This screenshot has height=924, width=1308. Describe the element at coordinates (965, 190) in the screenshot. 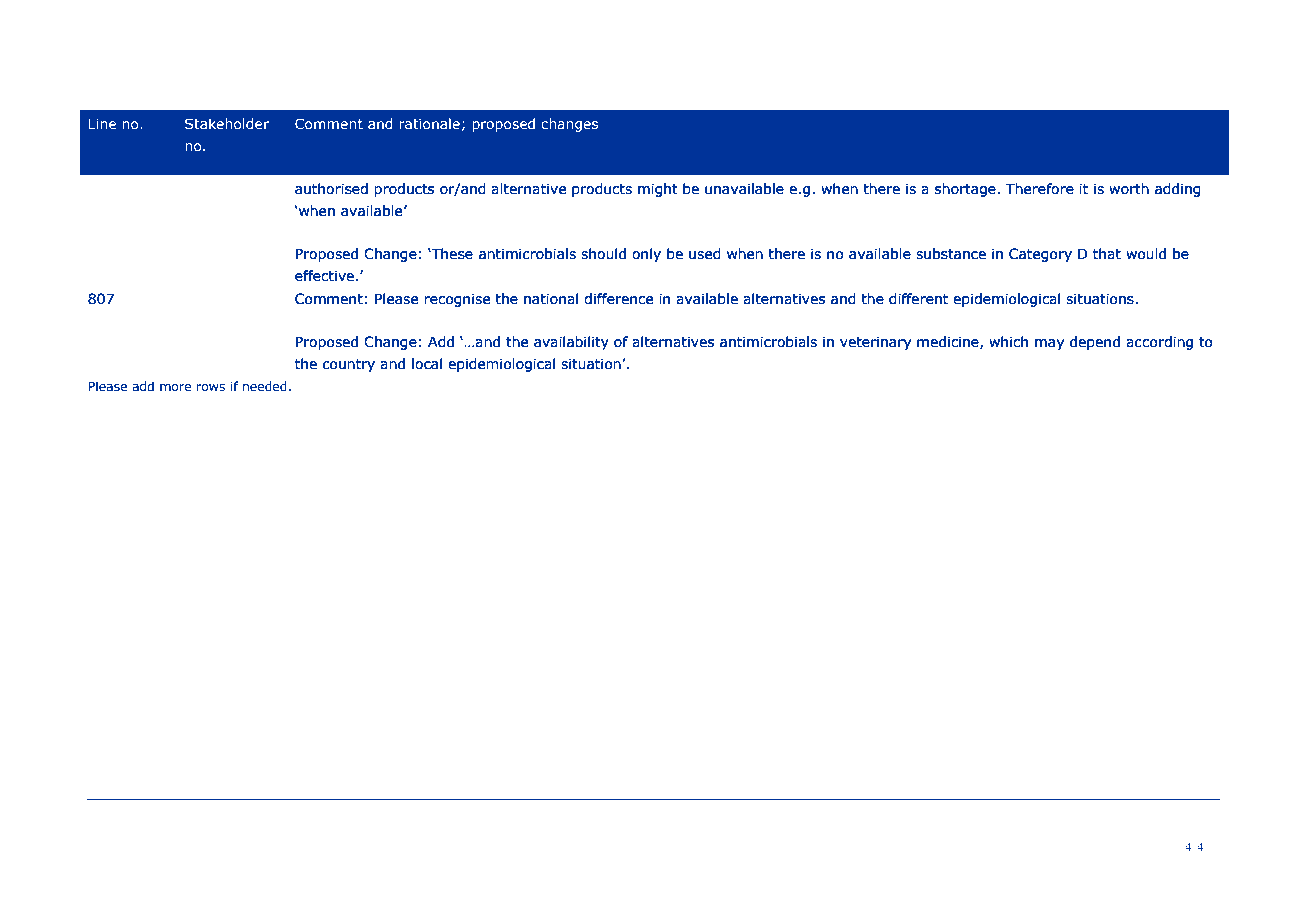

I see `shortage` at that location.
